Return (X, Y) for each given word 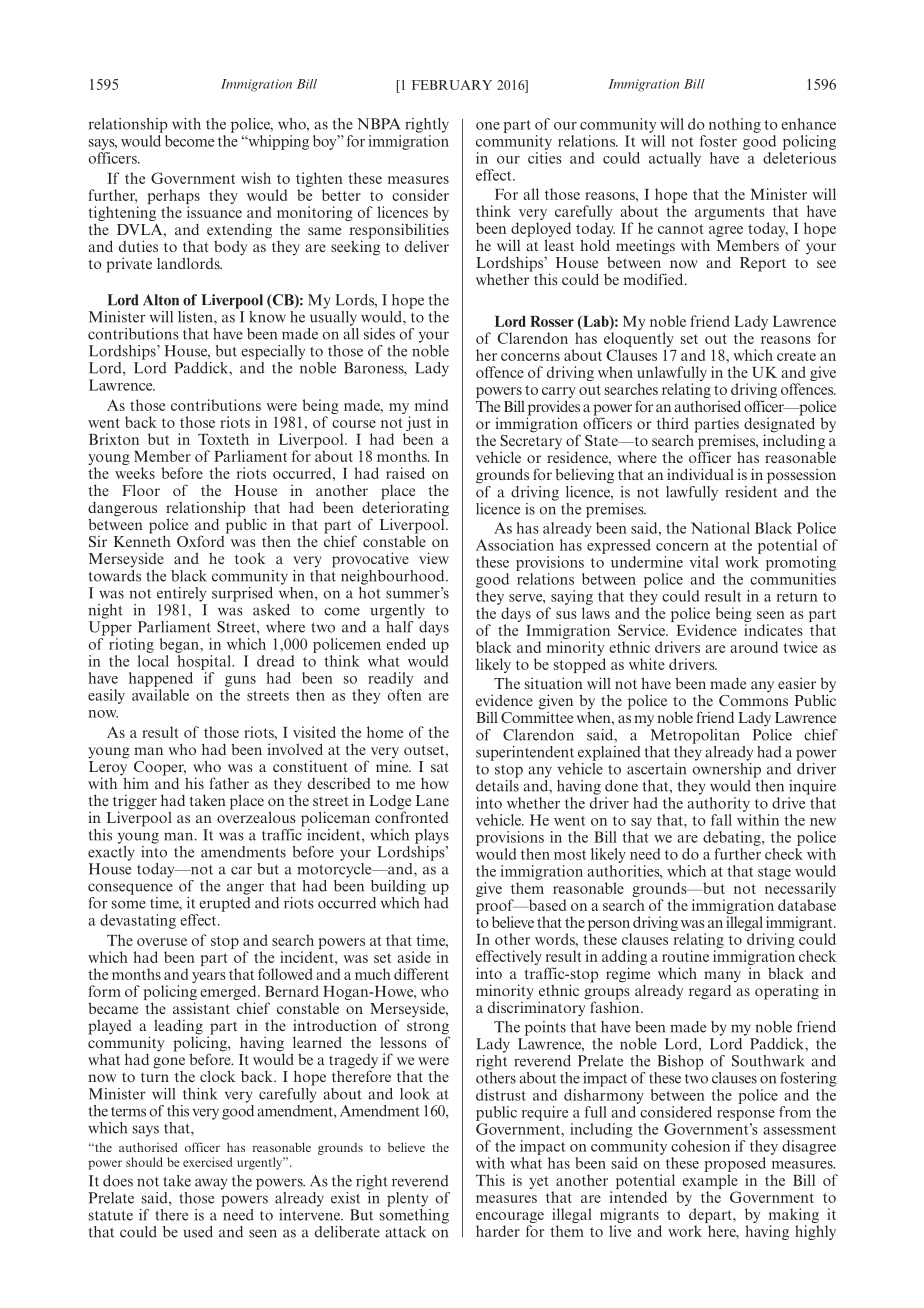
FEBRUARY (452, 85)
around (754, 647)
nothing (735, 125)
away (211, 1184)
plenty (407, 1199)
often (405, 695)
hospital (205, 662)
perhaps (174, 198)
